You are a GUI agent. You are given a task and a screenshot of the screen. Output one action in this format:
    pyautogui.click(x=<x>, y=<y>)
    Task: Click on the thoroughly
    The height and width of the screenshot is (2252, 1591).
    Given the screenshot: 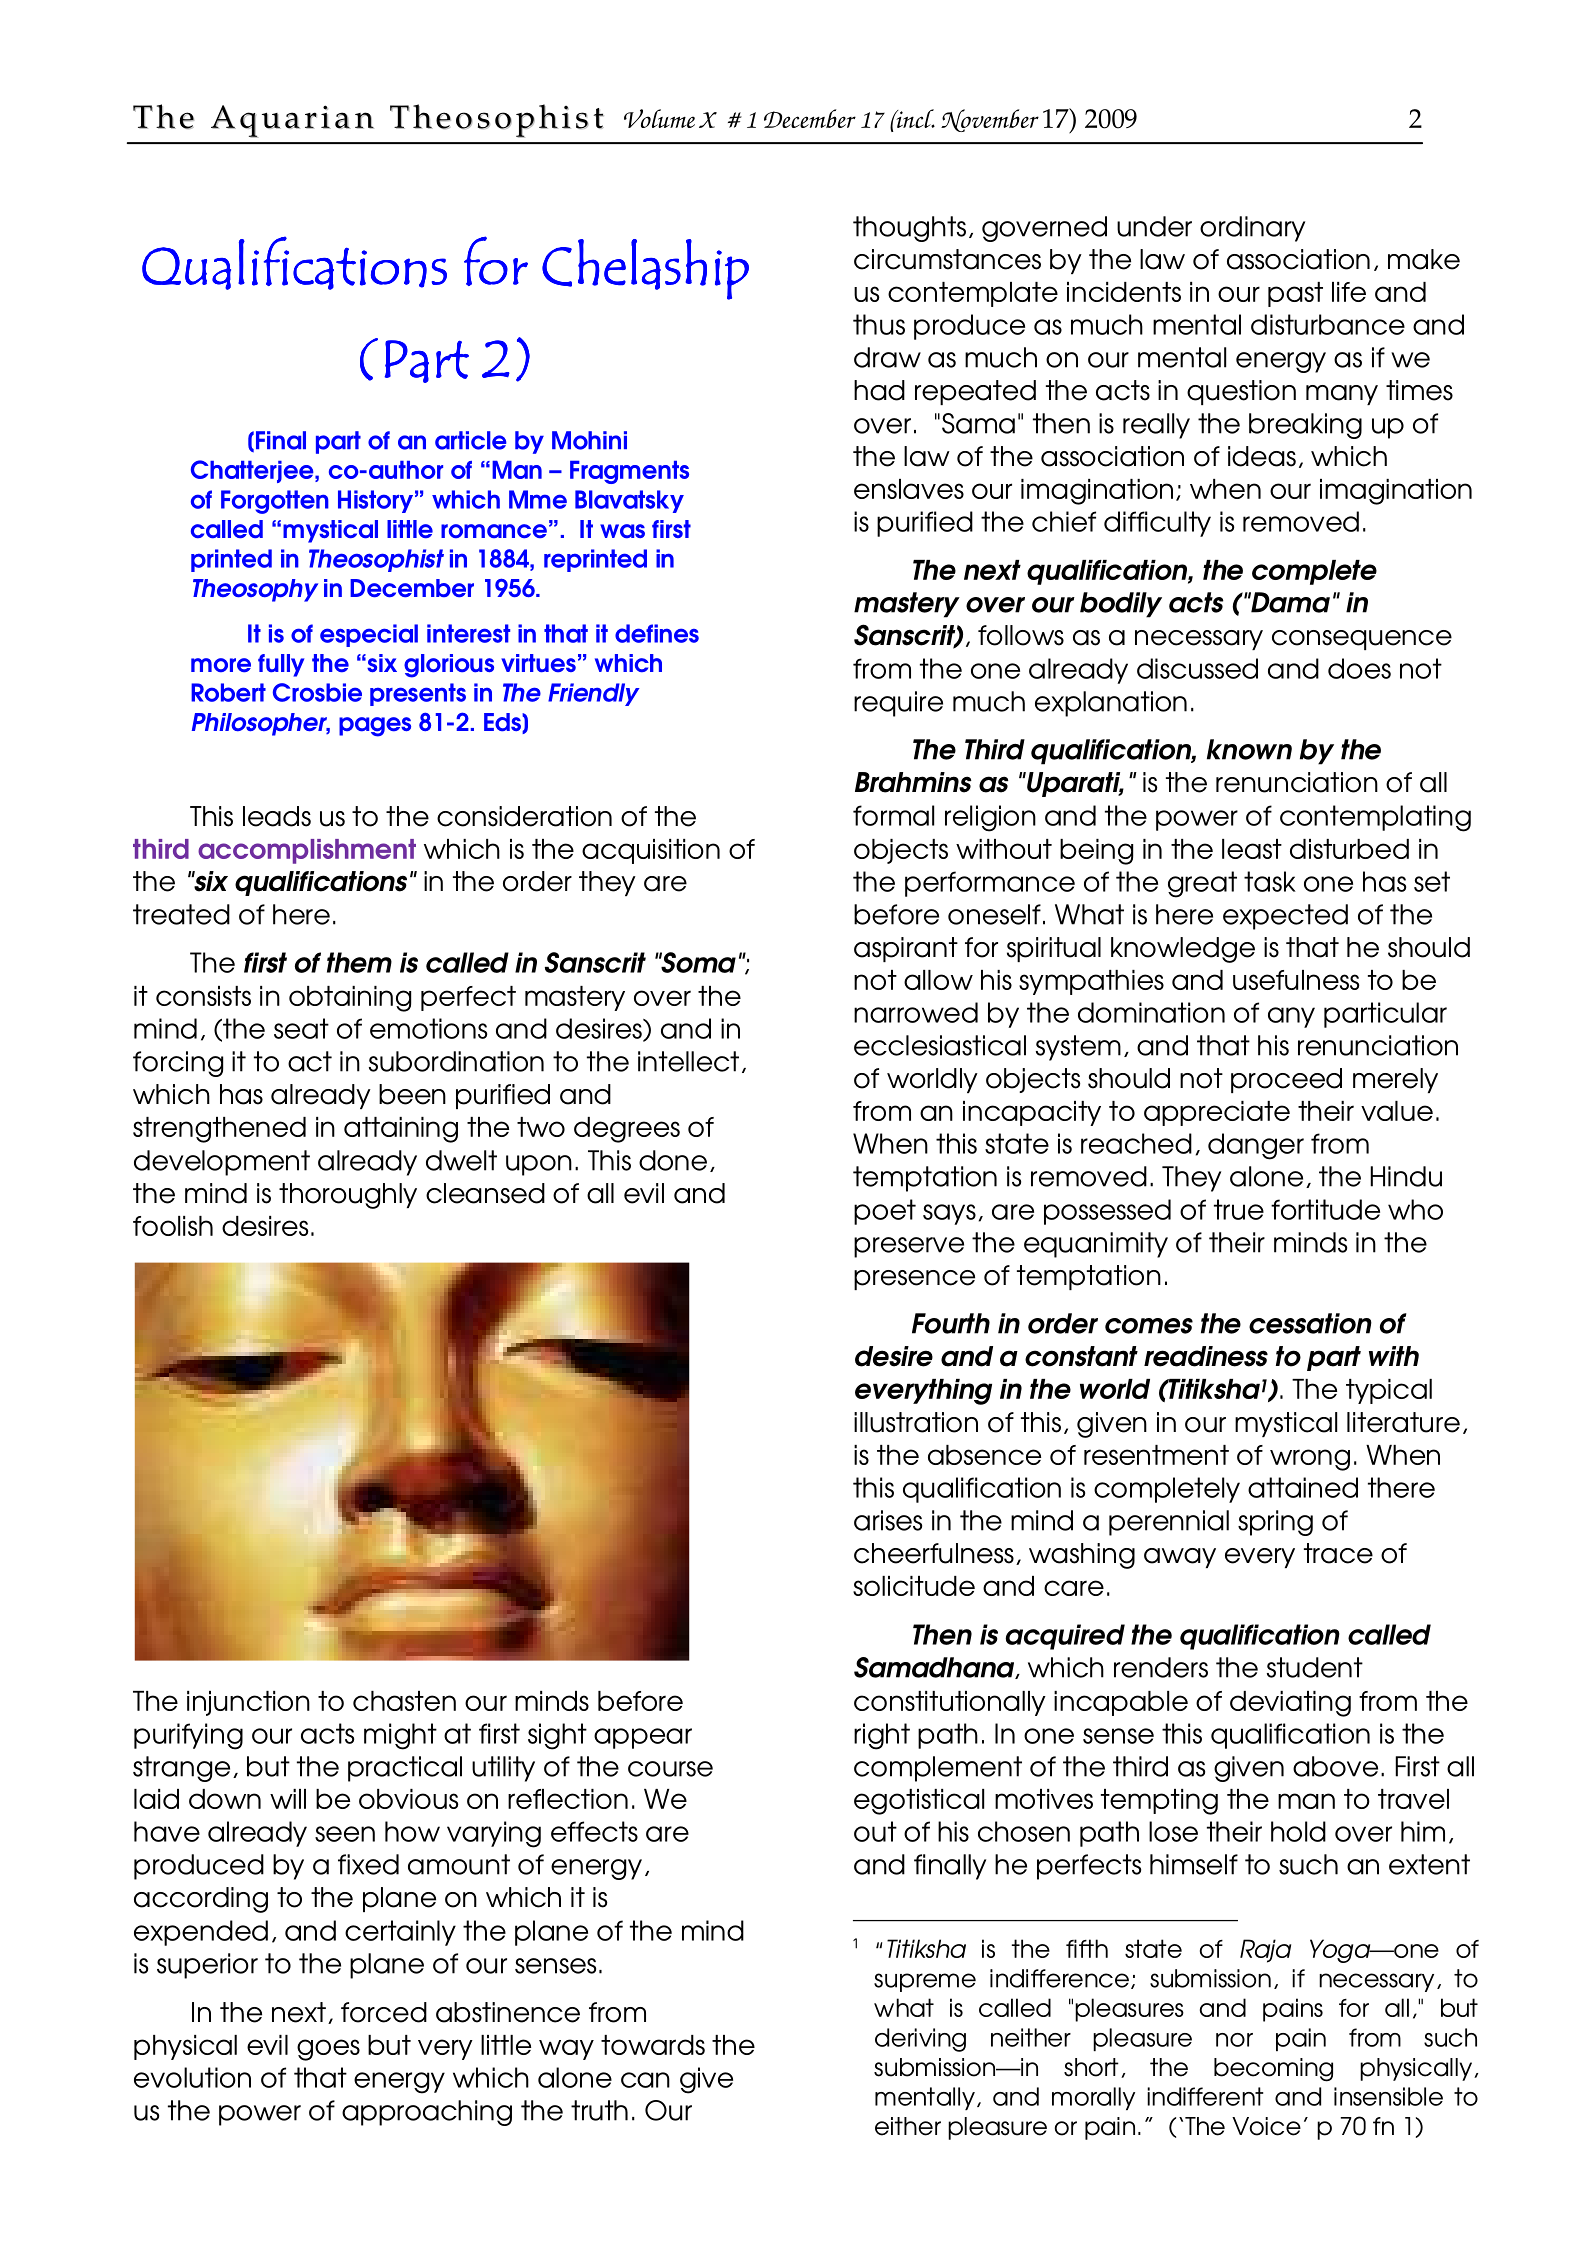 What is the action you would take?
    pyautogui.click(x=348, y=1196)
